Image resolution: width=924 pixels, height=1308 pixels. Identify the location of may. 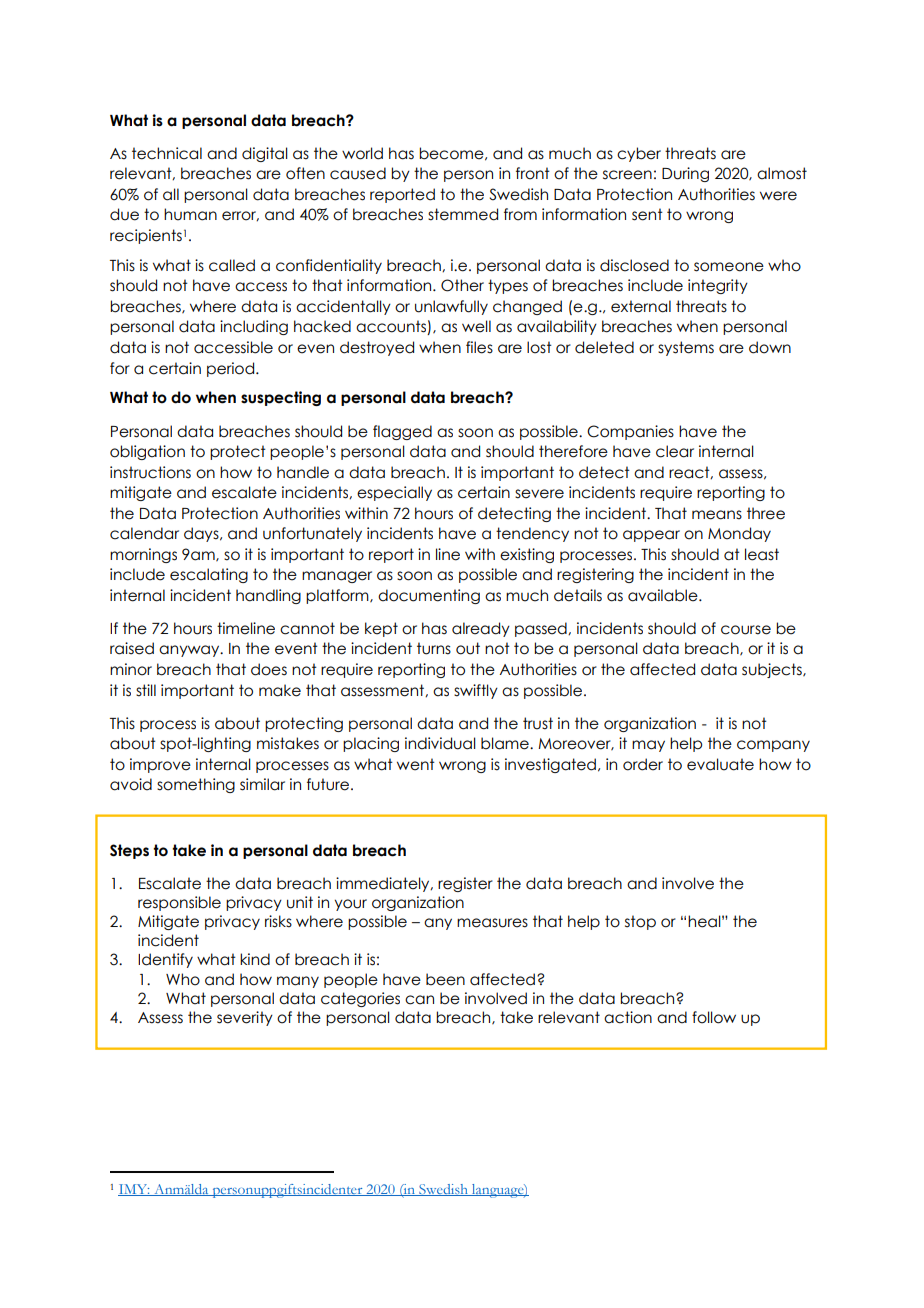
(648, 746).
